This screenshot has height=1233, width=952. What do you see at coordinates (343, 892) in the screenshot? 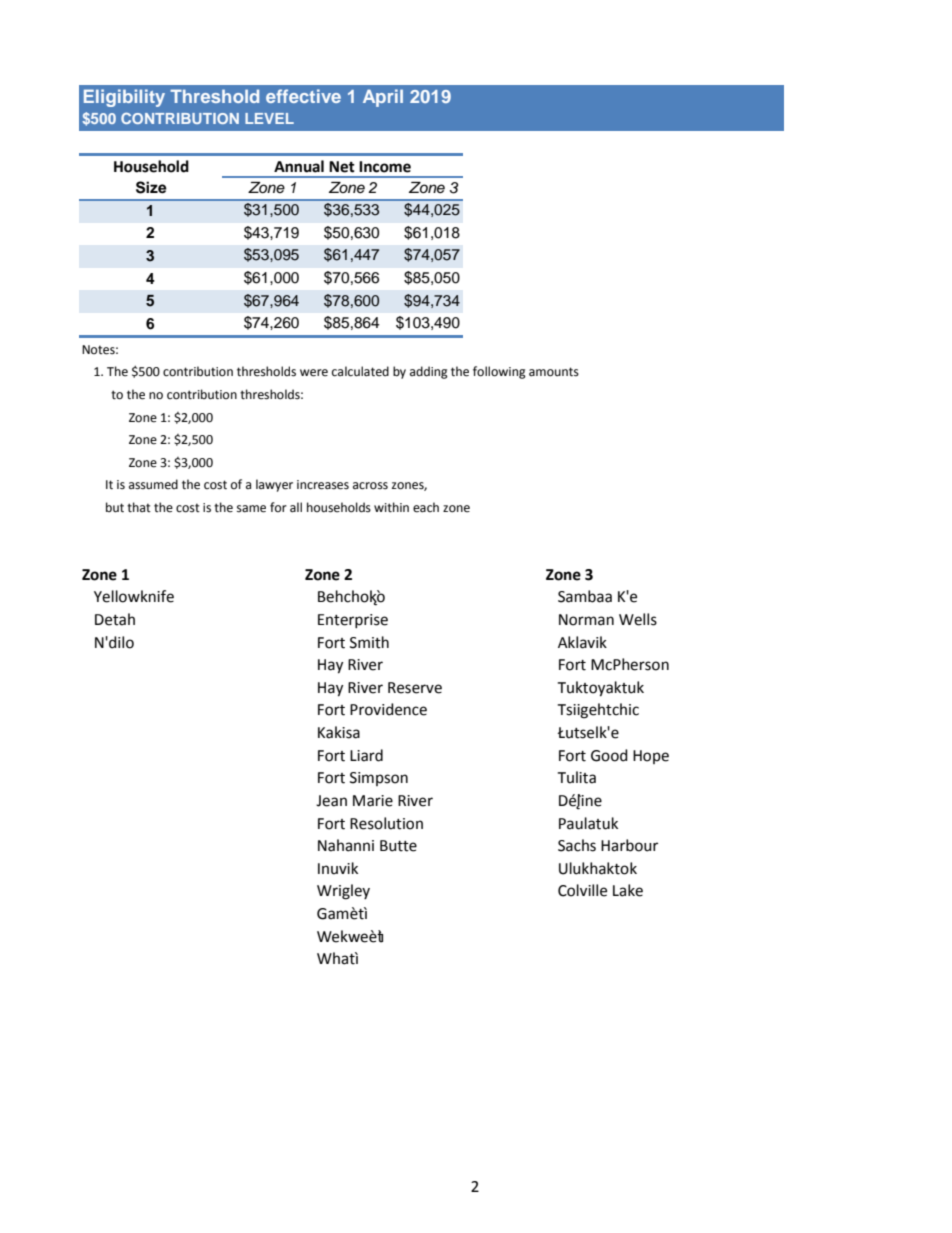
I see `Wrigley` at bounding box center [343, 892].
